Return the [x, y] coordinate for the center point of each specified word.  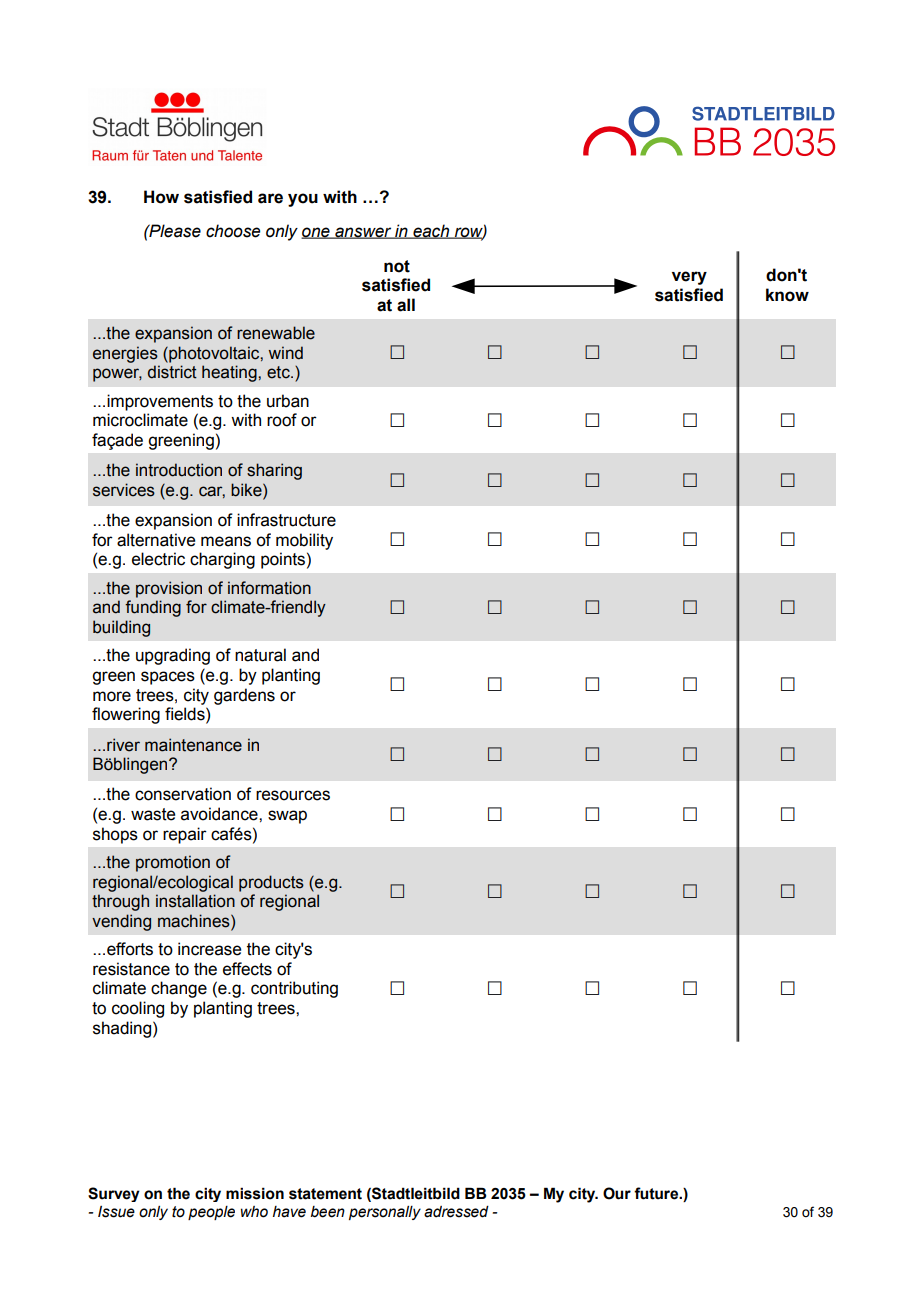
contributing [294, 989]
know [787, 295]
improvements [160, 402]
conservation [183, 794]
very [689, 278]
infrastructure [286, 520]
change [179, 989]
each [431, 231]
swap [287, 817]
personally [385, 1213]
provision [169, 589]
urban [288, 401]
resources [293, 795]
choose [233, 231]
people [211, 1213]
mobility [304, 541]
